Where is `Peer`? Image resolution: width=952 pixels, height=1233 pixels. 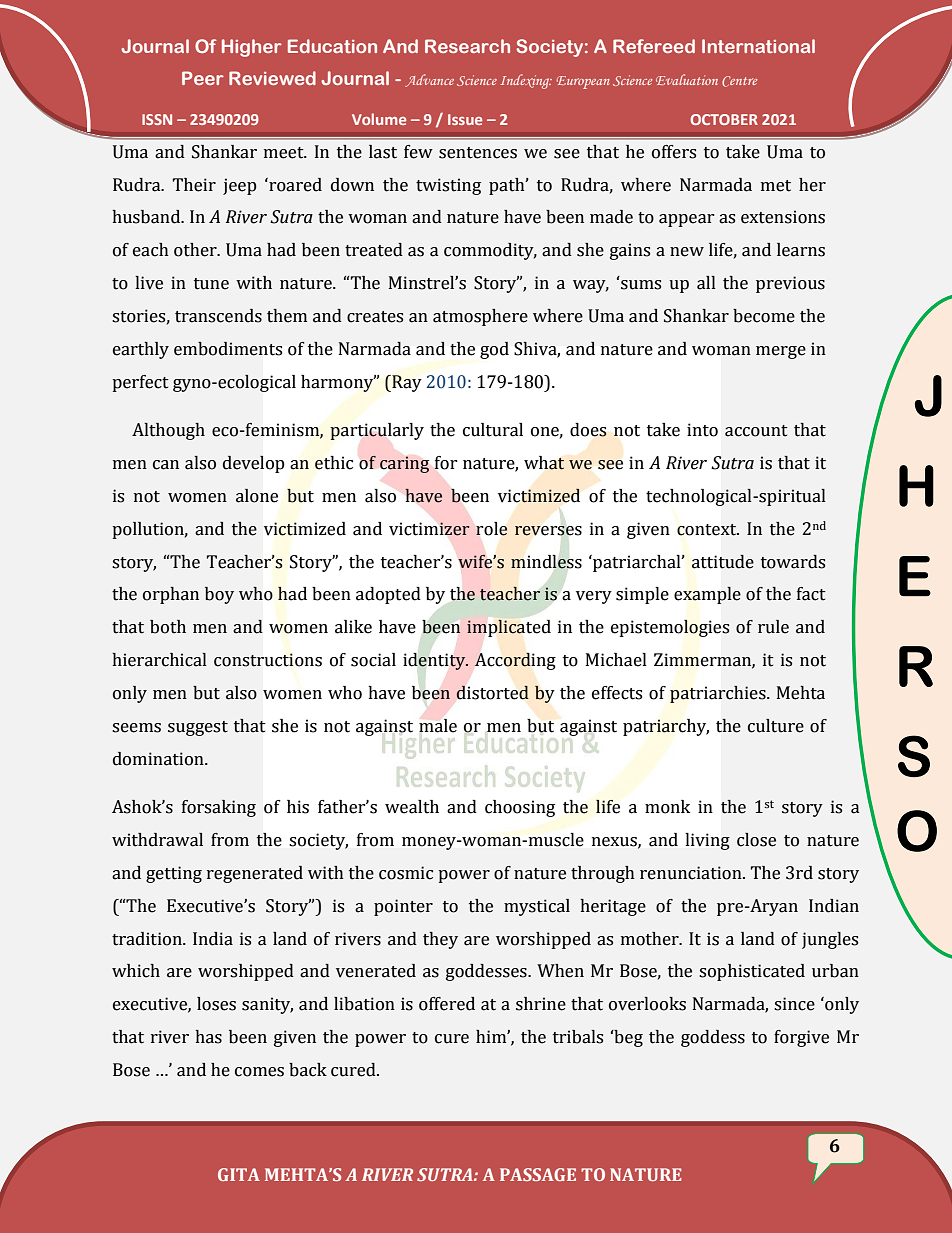 Peer is located at coordinates (203, 78).
